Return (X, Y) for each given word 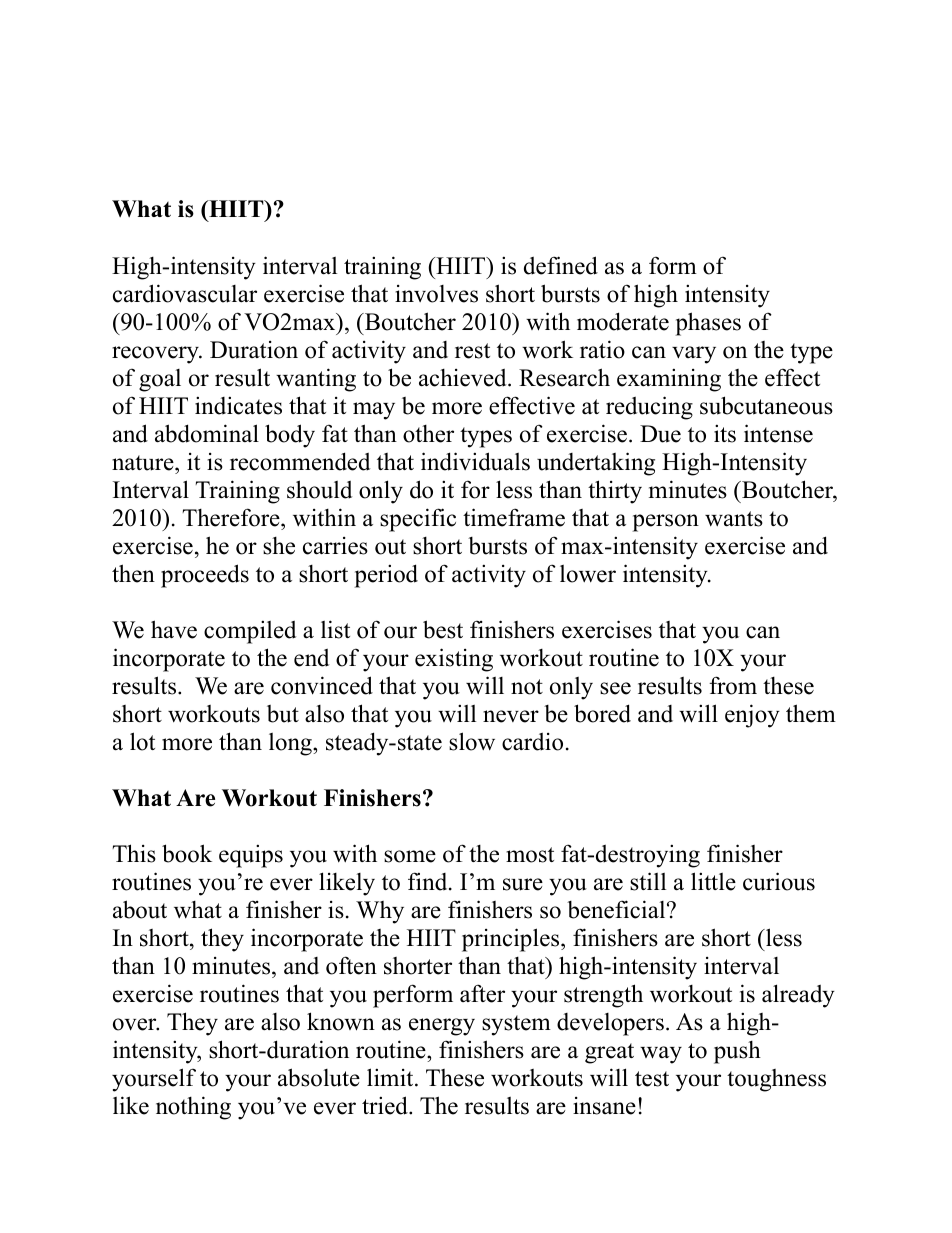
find (429, 881)
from (733, 685)
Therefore (232, 517)
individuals (475, 461)
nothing (193, 1108)
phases (708, 324)
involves (436, 294)
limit (391, 1077)
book (187, 853)
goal (160, 380)
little (713, 881)
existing (454, 660)
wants (734, 519)
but (283, 714)
